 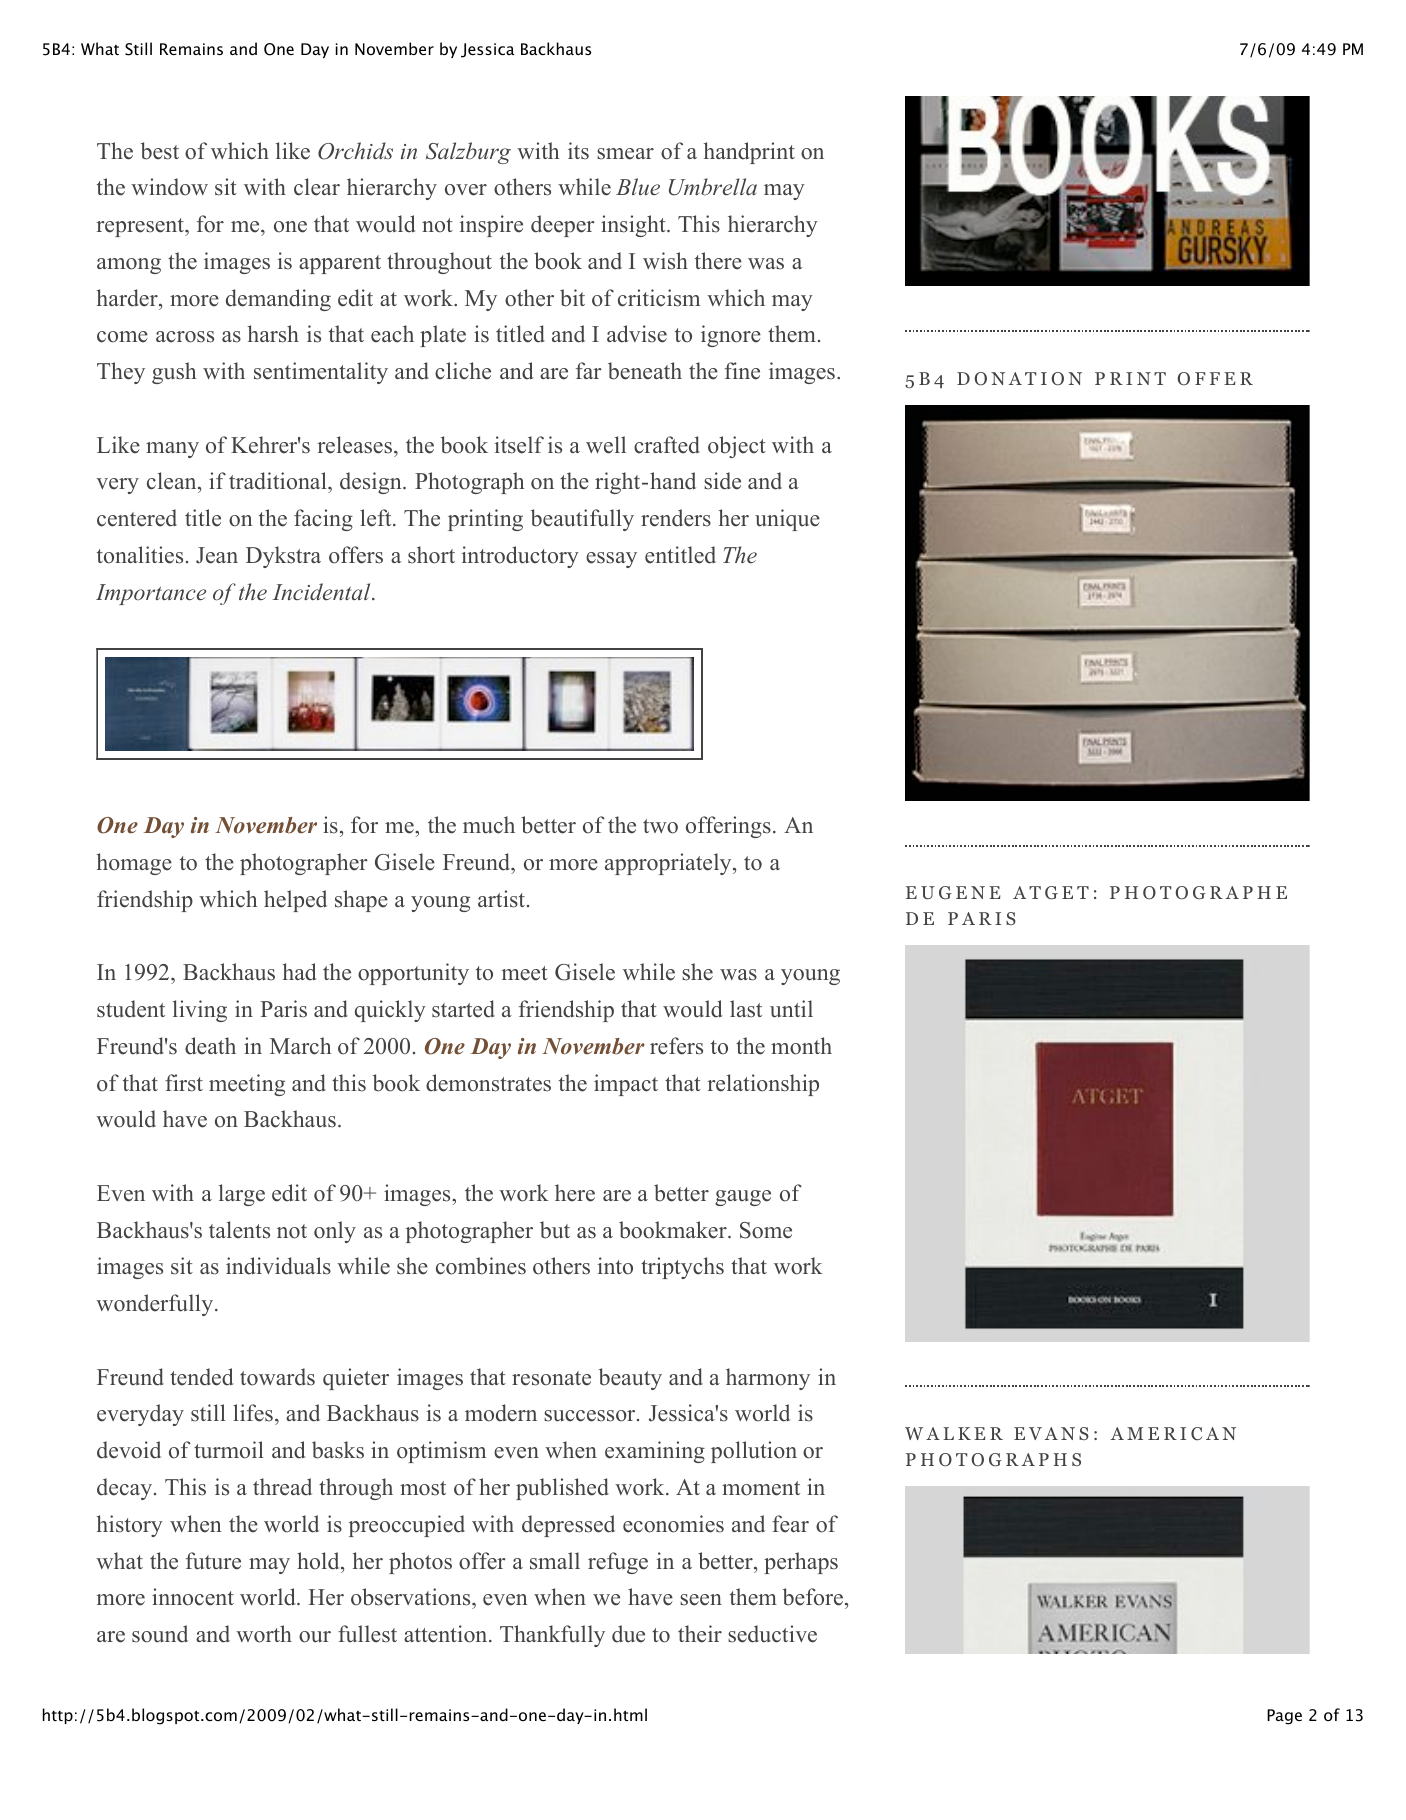 I want to click on Page, so click(x=1284, y=1717).
